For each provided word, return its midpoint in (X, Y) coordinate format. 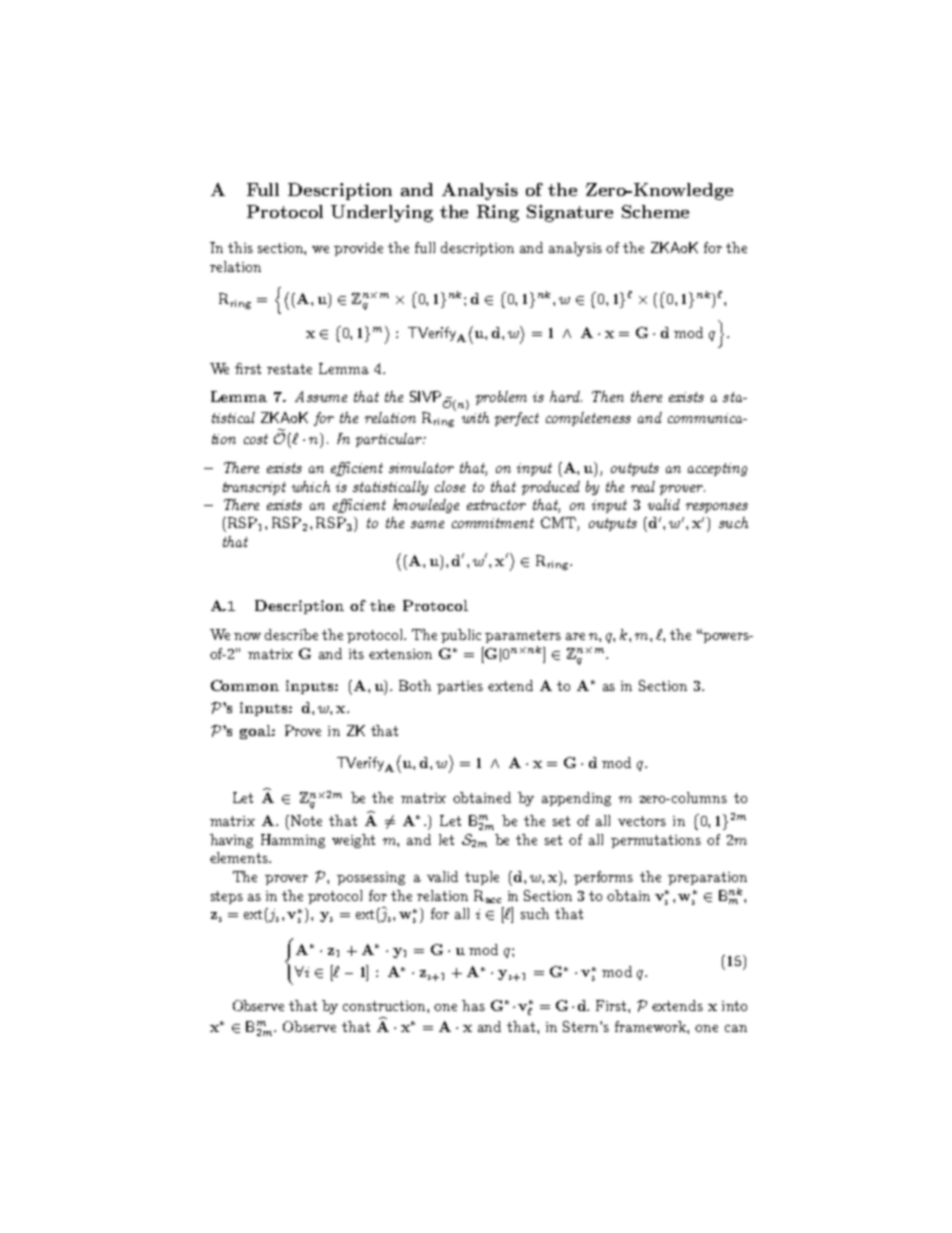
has (473, 1005)
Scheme (655, 211)
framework (651, 1026)
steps (227, 897)
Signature (570, 213)
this (240, 247)
